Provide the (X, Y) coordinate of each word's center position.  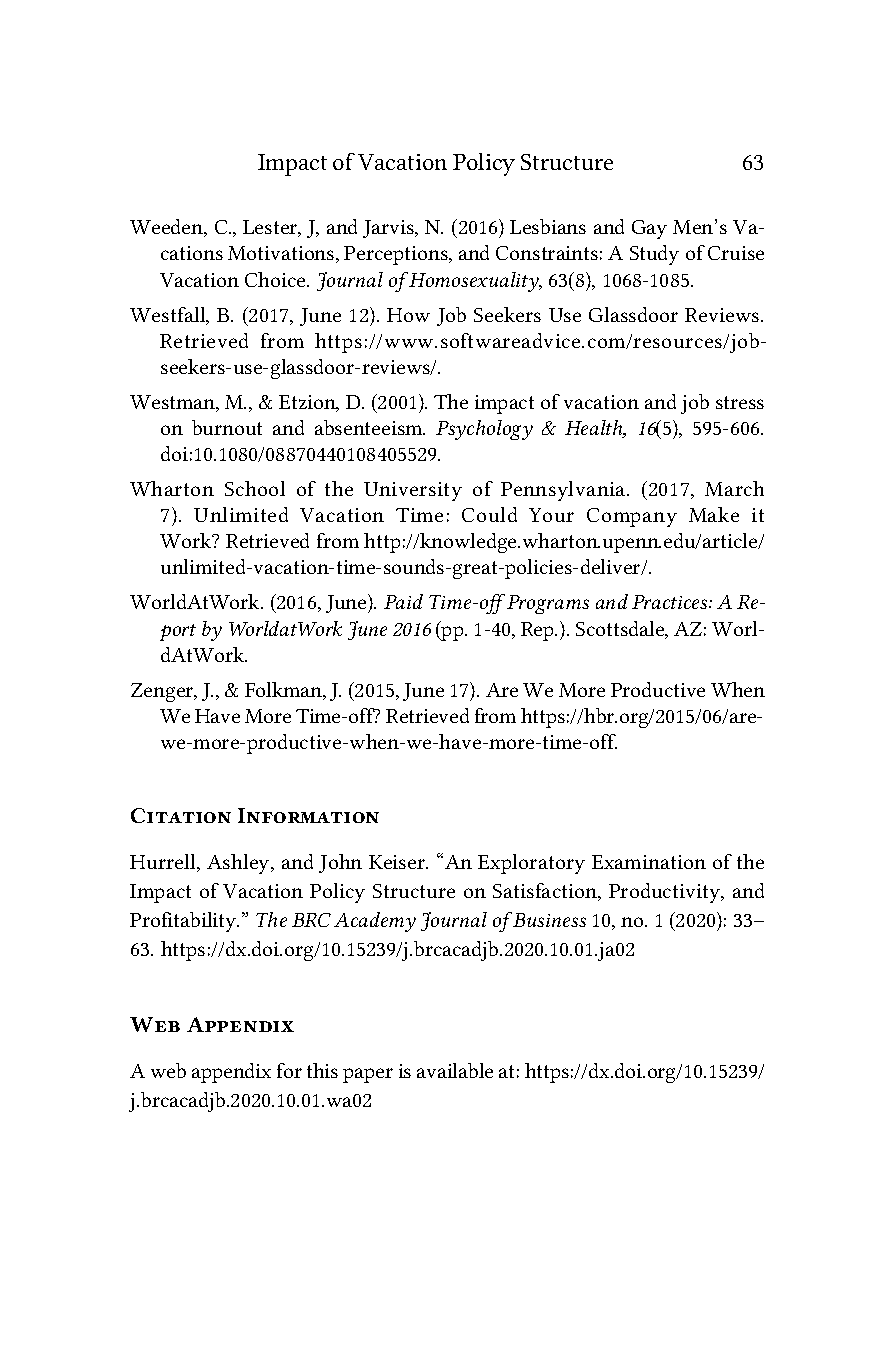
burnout (227, 427)
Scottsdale (621, 630)
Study (654, 255)
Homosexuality (474, 282)
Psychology (484, 430)
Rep (539, 631)
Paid (403, 601)
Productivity (666, 893)
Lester (271, 228)
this (322, 1070)
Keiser (398, 862)
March (734, 488)
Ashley (239, 864)
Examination (649, 862)
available (455, 1070)
